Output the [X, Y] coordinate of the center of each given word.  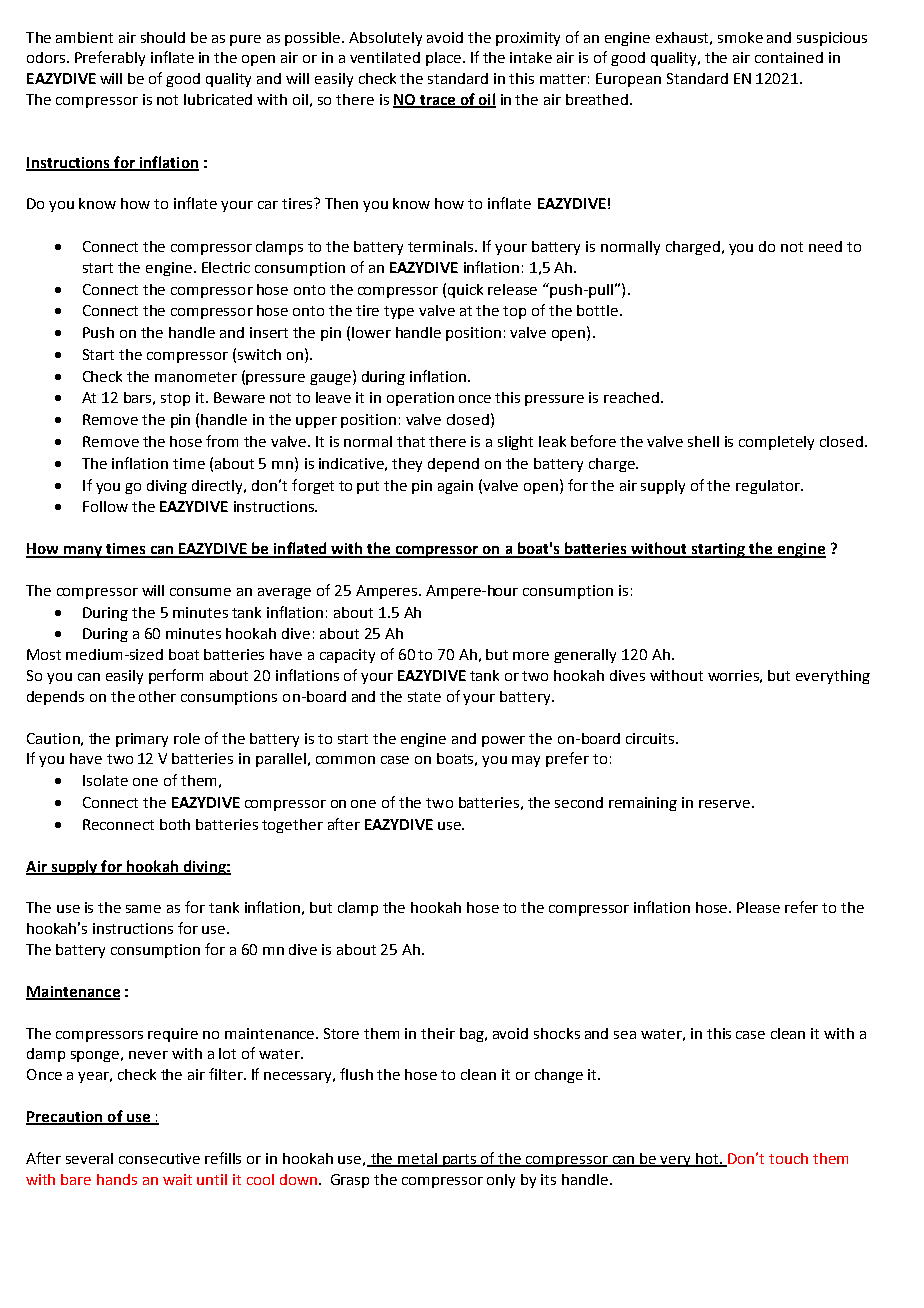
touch [788, 1158]
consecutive [159, 1158]
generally [585, 656]
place [443, 59]
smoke [740, 37]
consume [200, 592]
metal [418, 1159]
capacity [347, 656]
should [163, 37]
